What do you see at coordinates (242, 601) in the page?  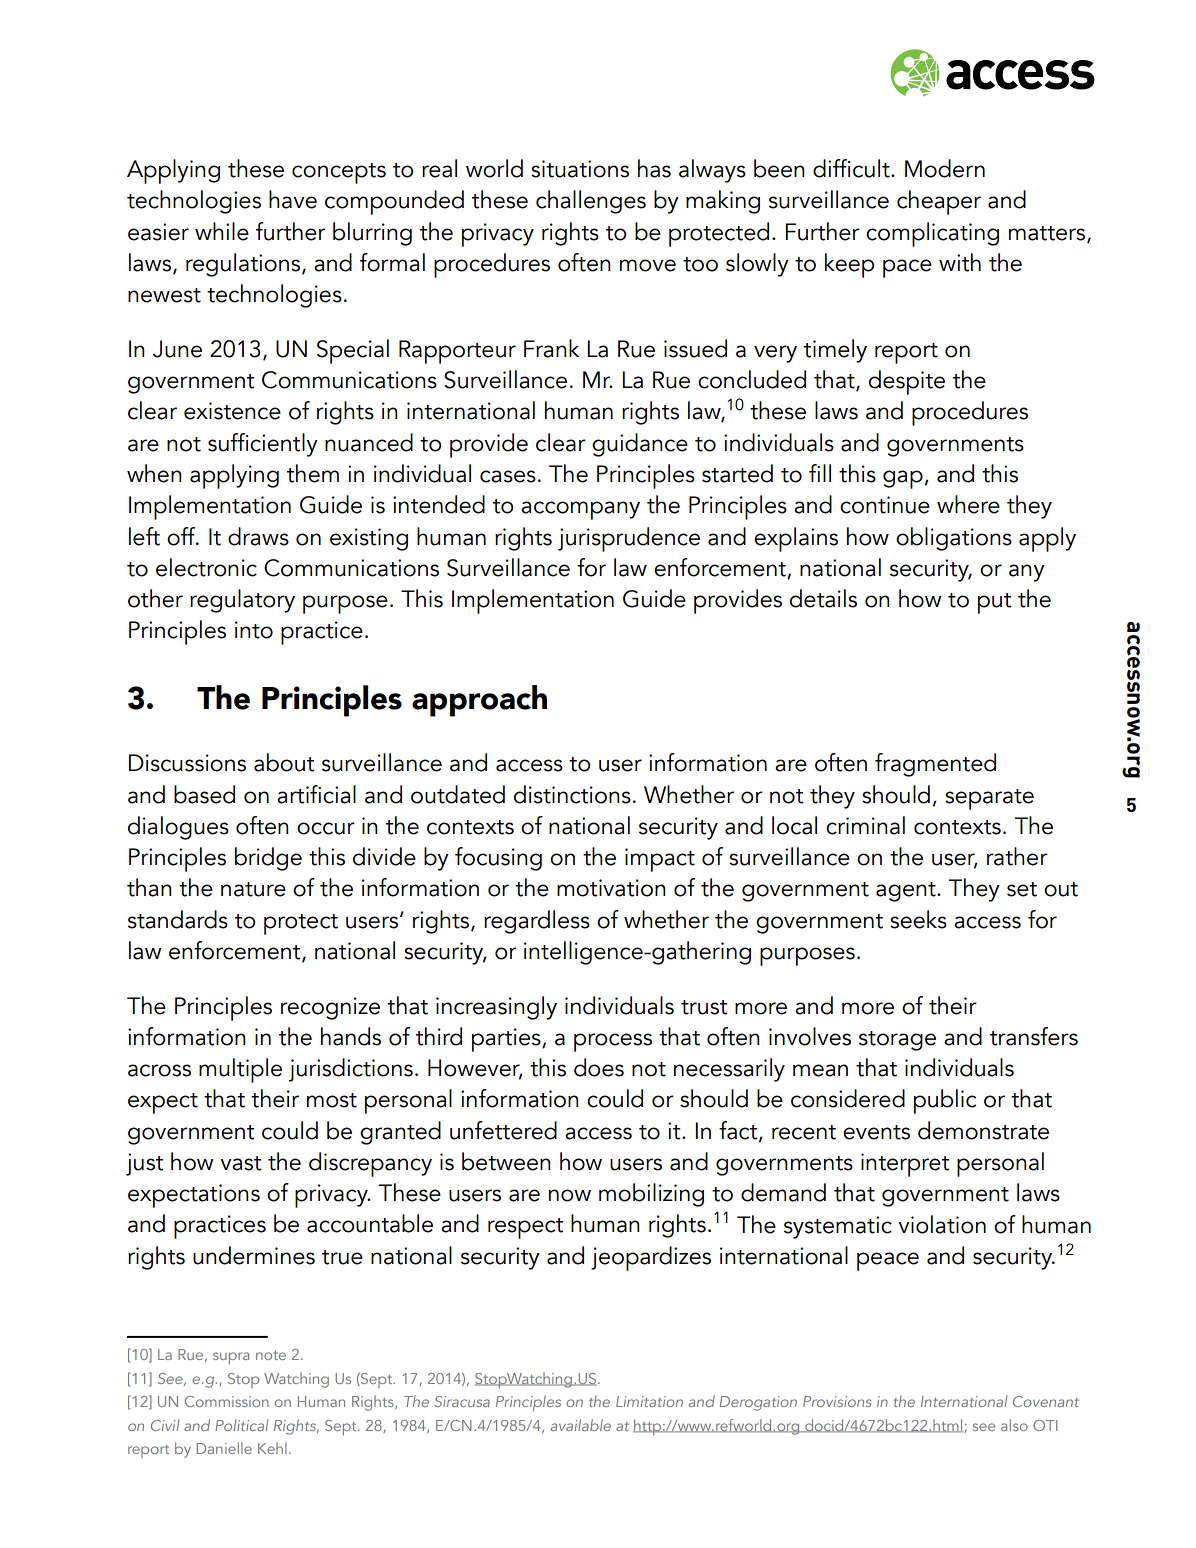 I see `regulatory` at bounding box center [242, 601].
